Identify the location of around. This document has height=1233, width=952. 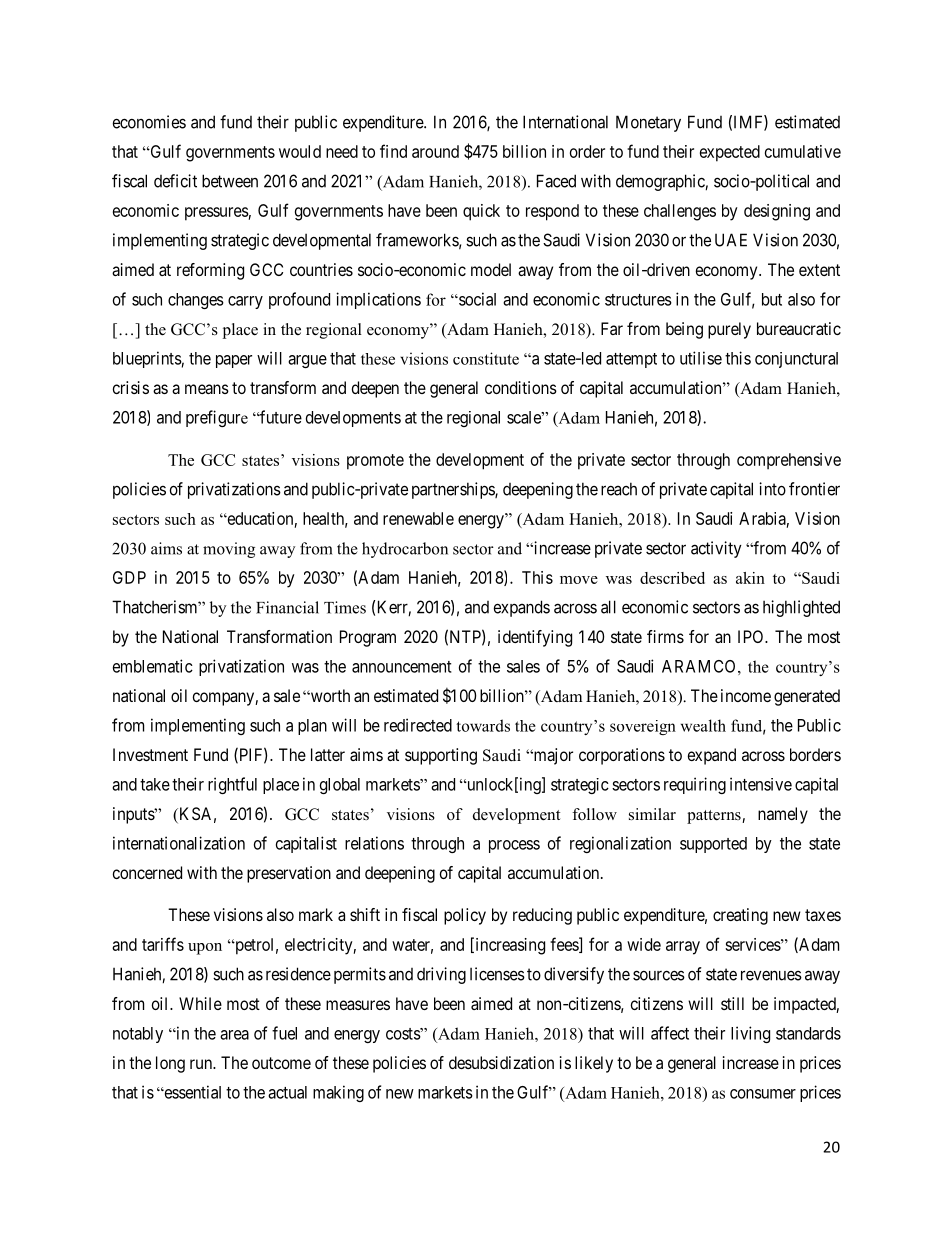
(435, 151).
